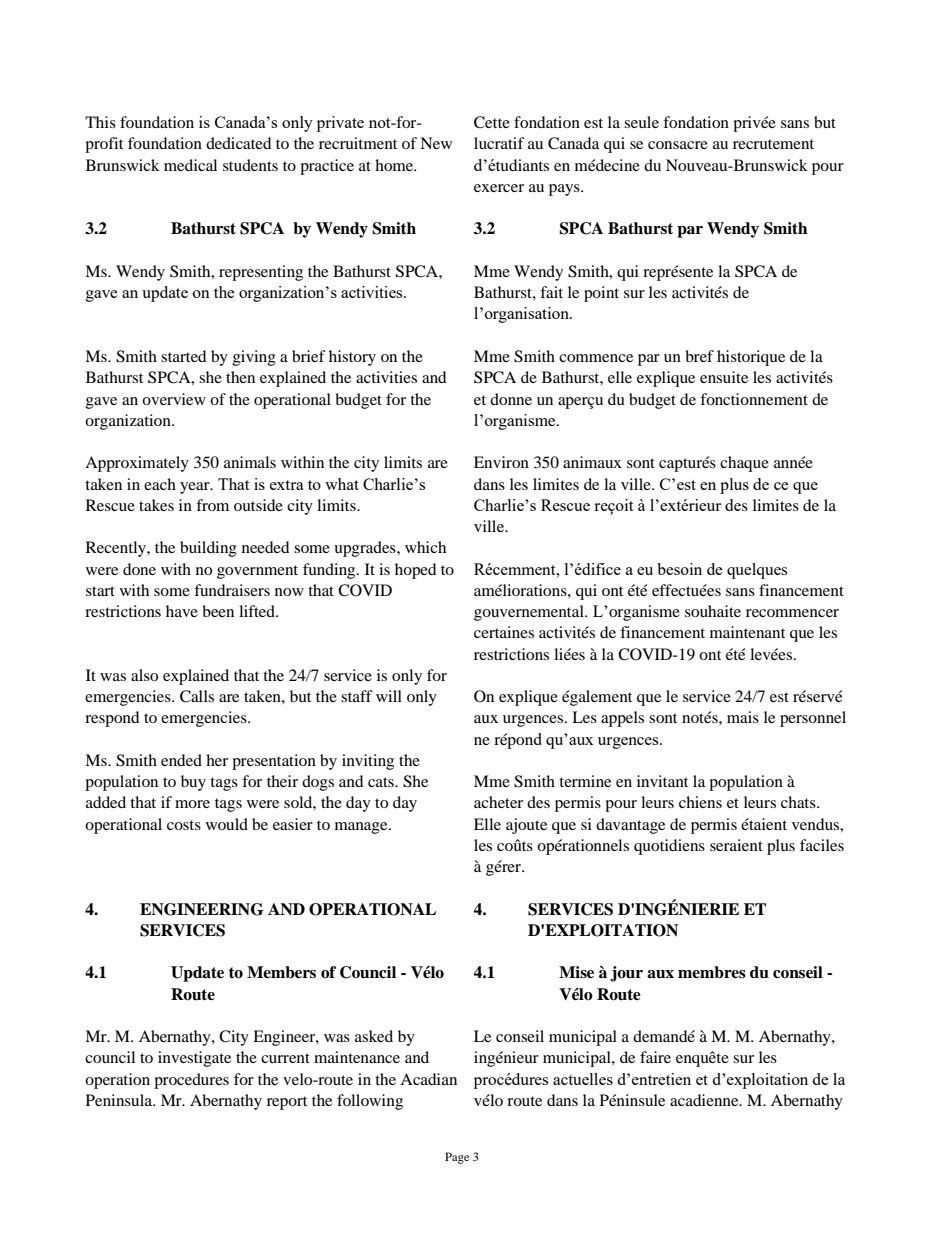 The width and height of the page is (952, 1233). I want to click on Peninsula, so click(120, 1100).
